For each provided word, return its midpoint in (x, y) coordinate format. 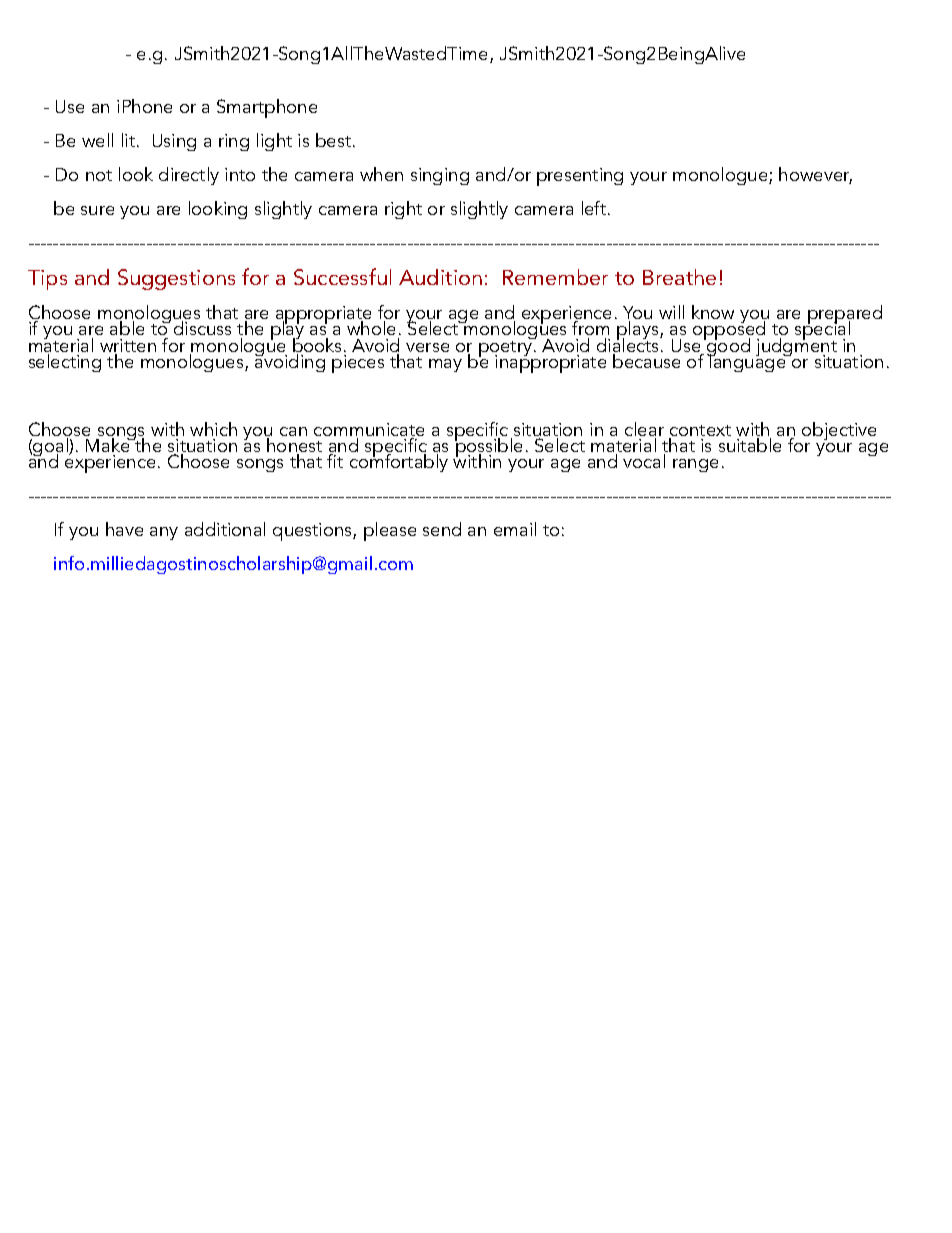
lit (130, 140)
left (595, 208)
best (335, 140)
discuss (202, 328)
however (815, 175)
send (442, 529)
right (403, 210)
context (700, 432)
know (713, 312)
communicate (369, 431)
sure (97, 210)
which (213, 429)
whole (371, 328)
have (124, 529)
